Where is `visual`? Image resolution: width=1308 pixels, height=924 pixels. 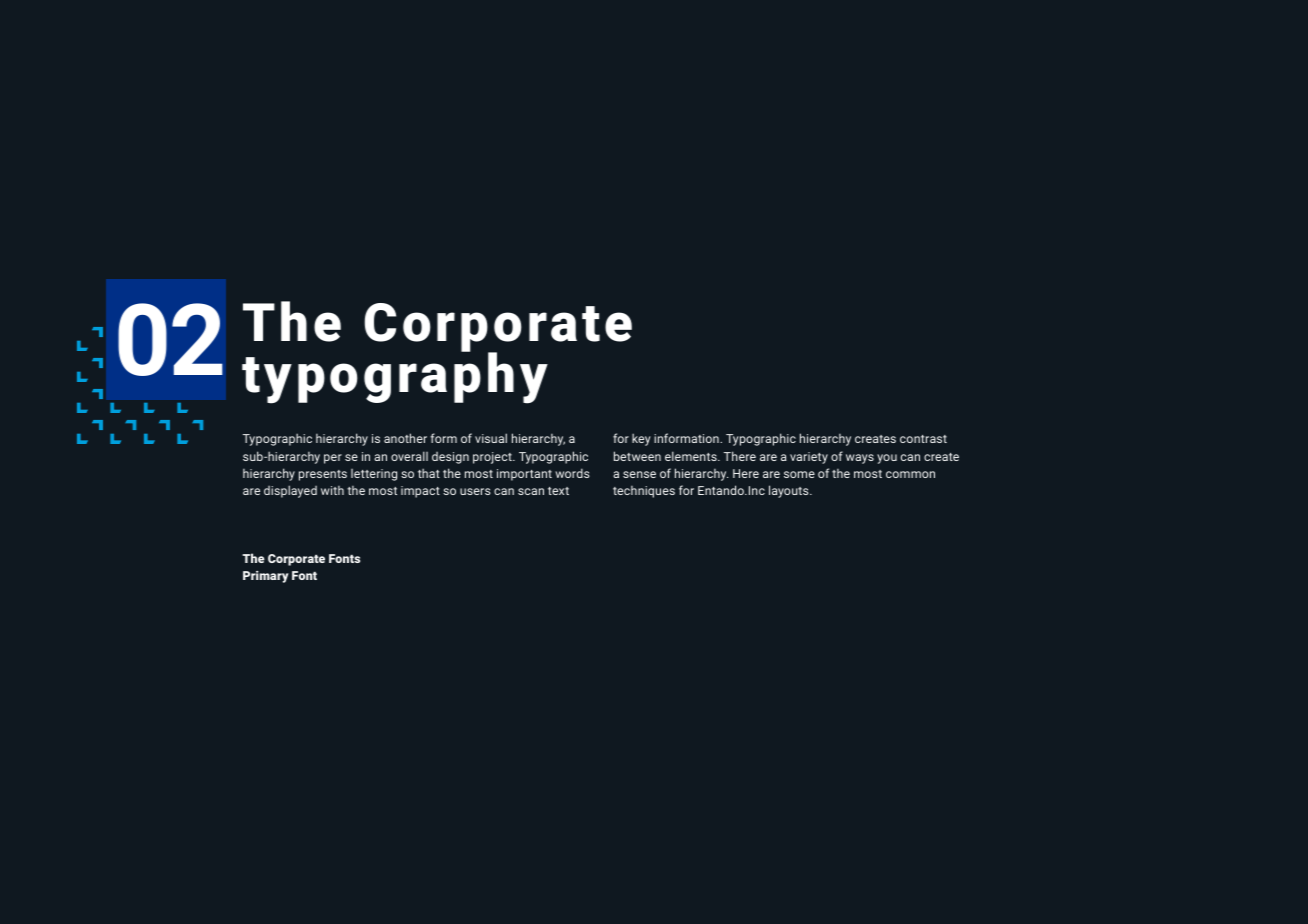 visual is located at coordinates (491, 438).
